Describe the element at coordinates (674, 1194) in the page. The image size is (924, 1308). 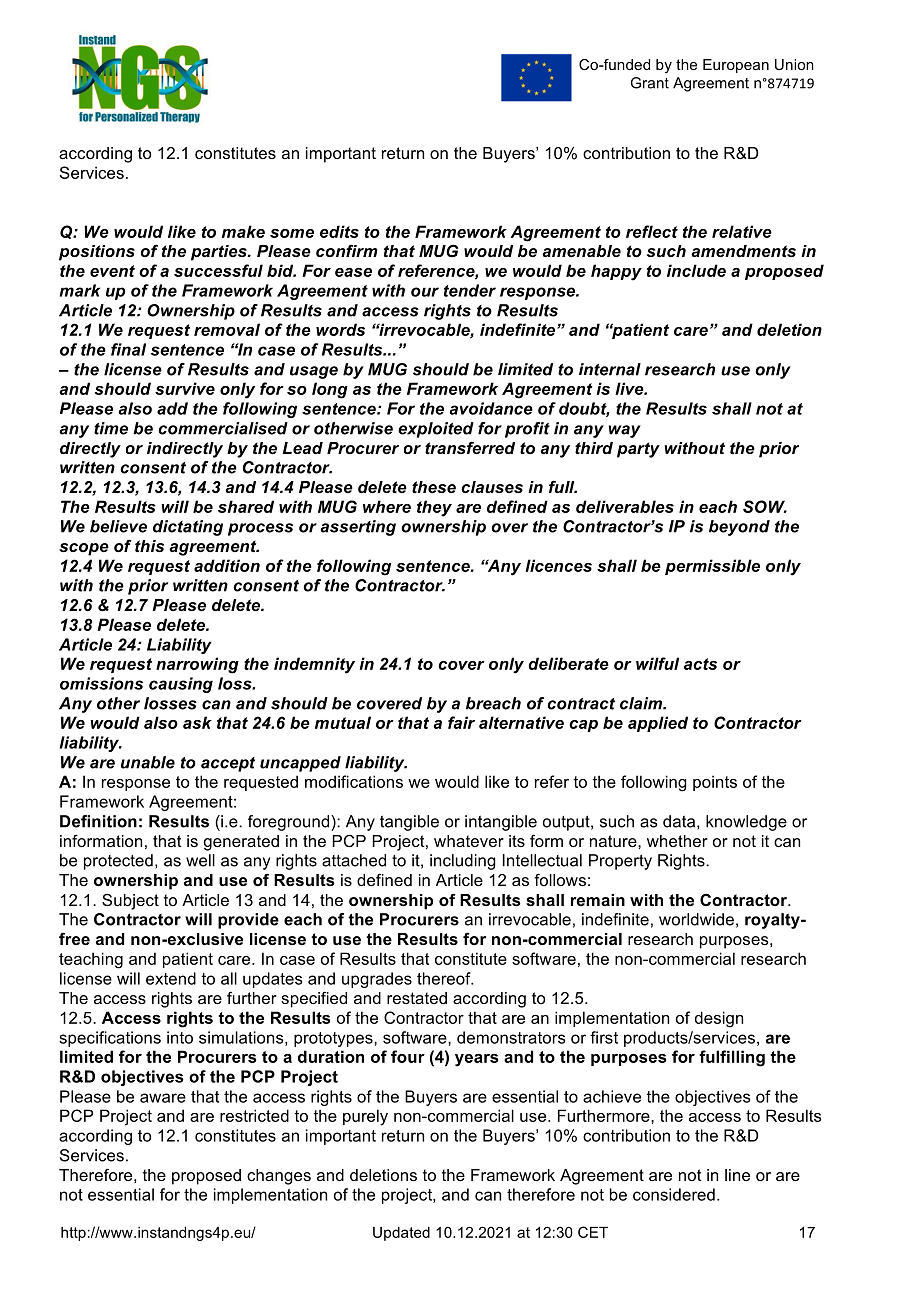
I see `considered` at that location.
